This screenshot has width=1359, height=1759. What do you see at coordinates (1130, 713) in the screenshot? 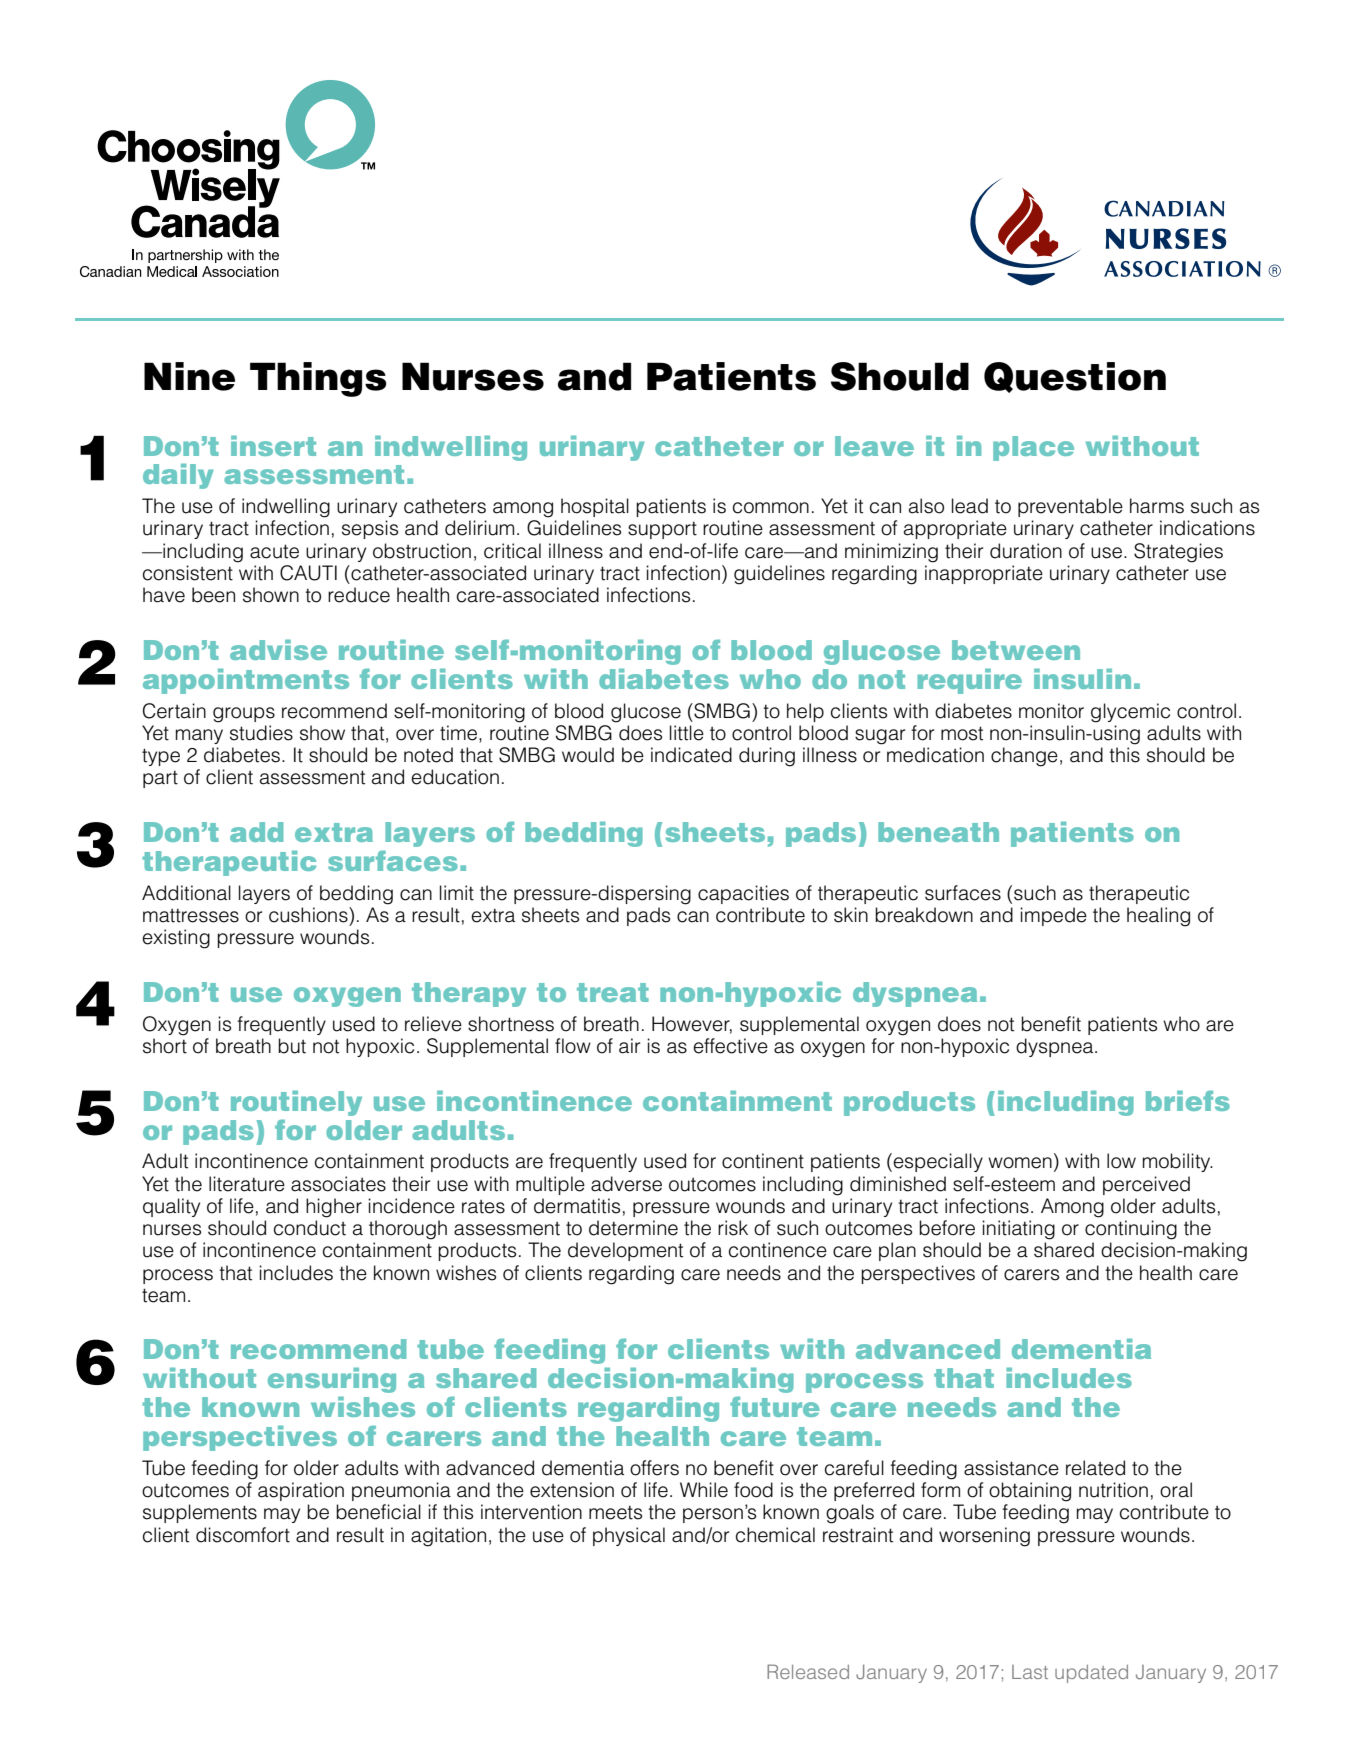
I see `glycemic` at bounding box center [1130, 713].
